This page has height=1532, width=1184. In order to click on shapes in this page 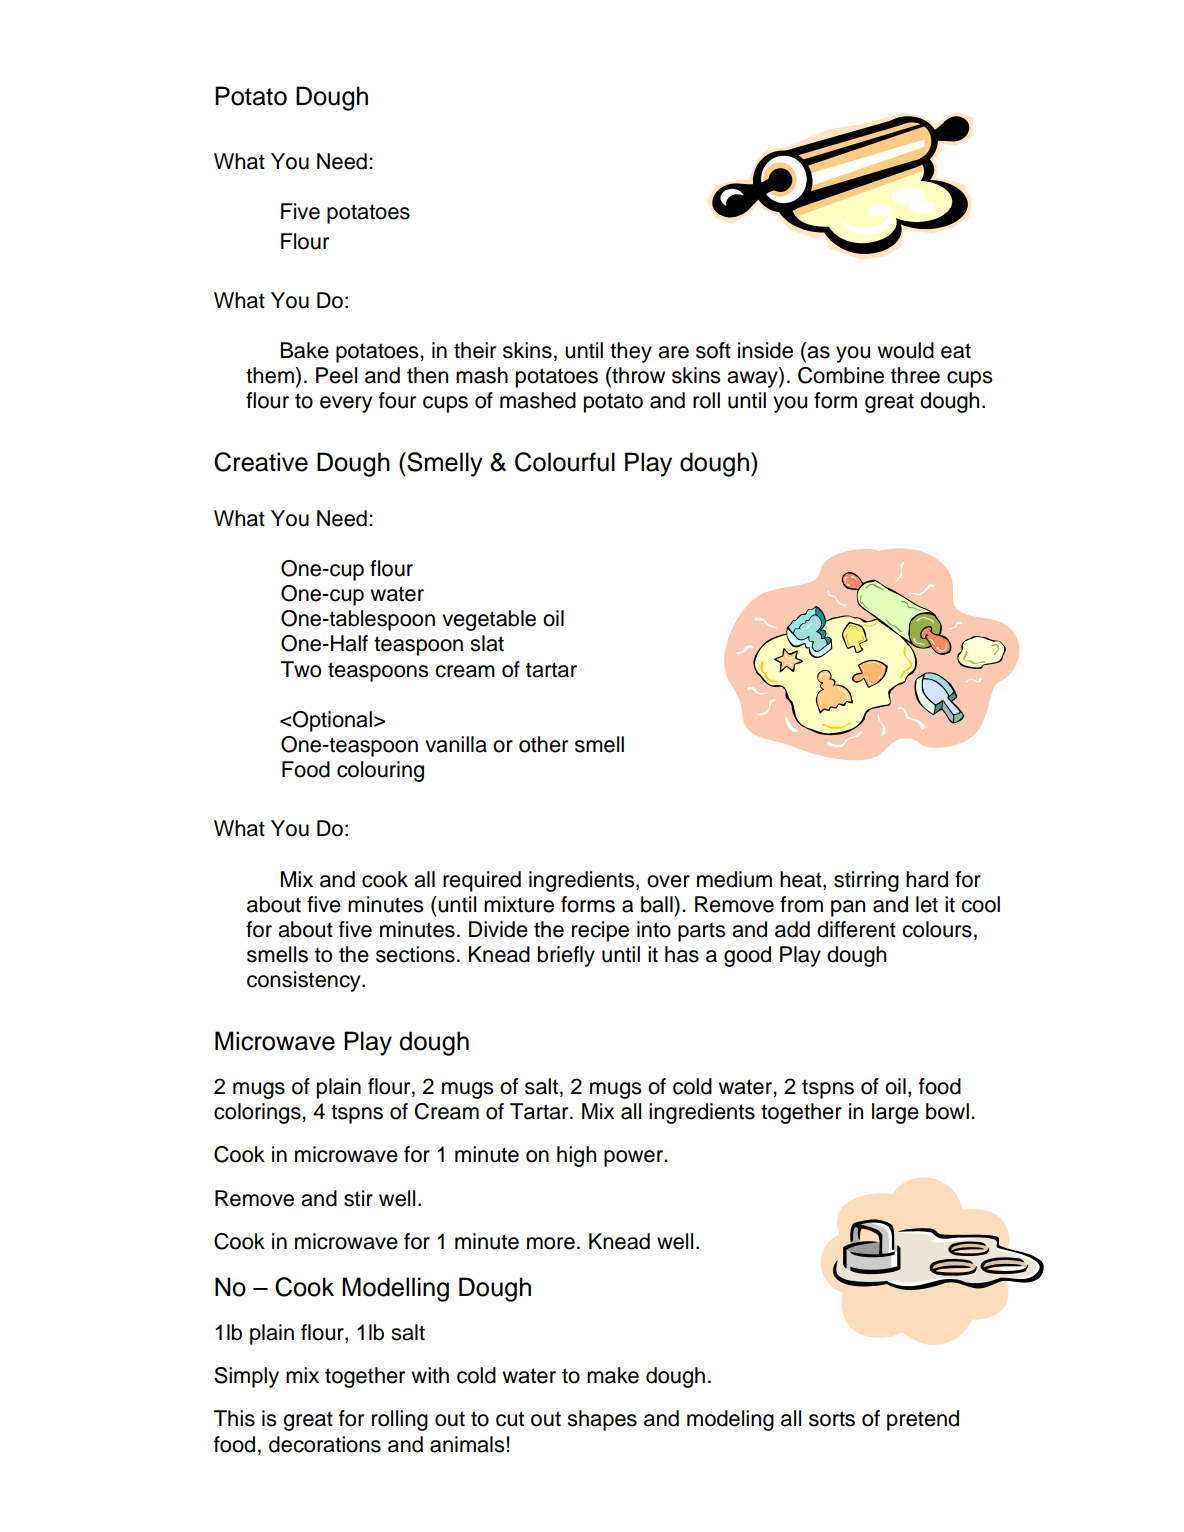, I will do `click(602, 1420)`.
